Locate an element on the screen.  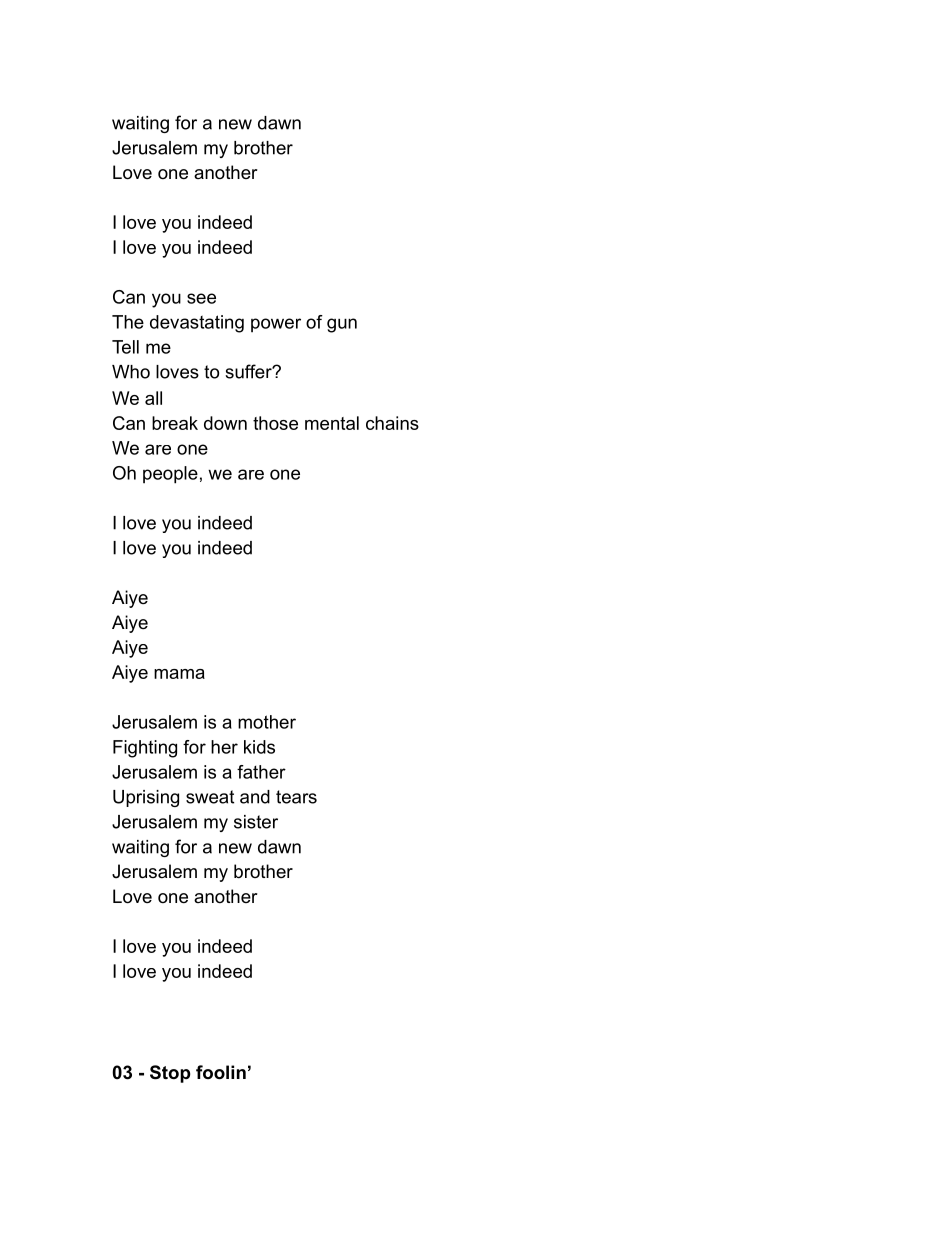
Uprising is located at coordinates (146, 798).
